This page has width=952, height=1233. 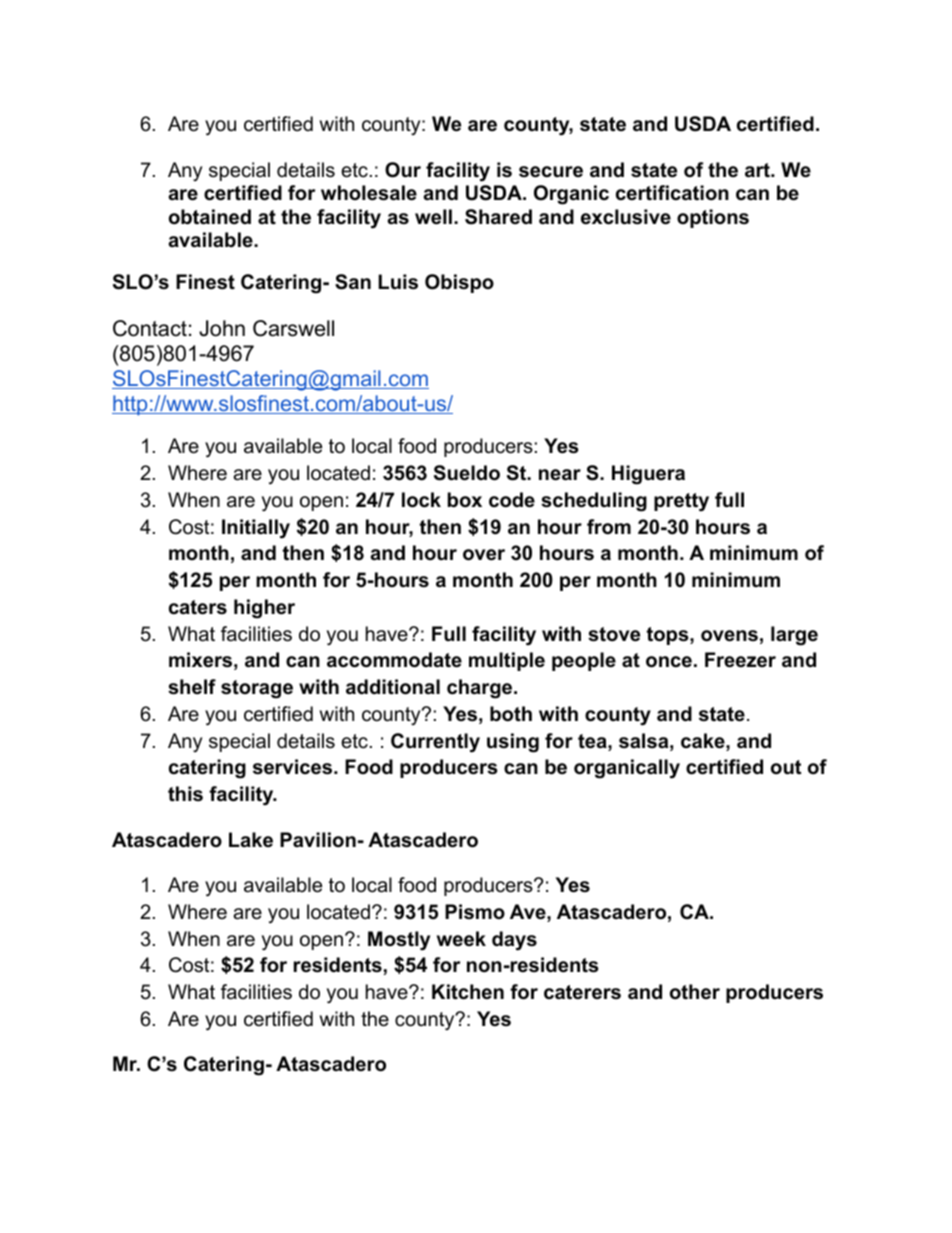 What do you see at coordinates (251, 840) in the page?
I see `Lake` at bounding box center [251, 840].
